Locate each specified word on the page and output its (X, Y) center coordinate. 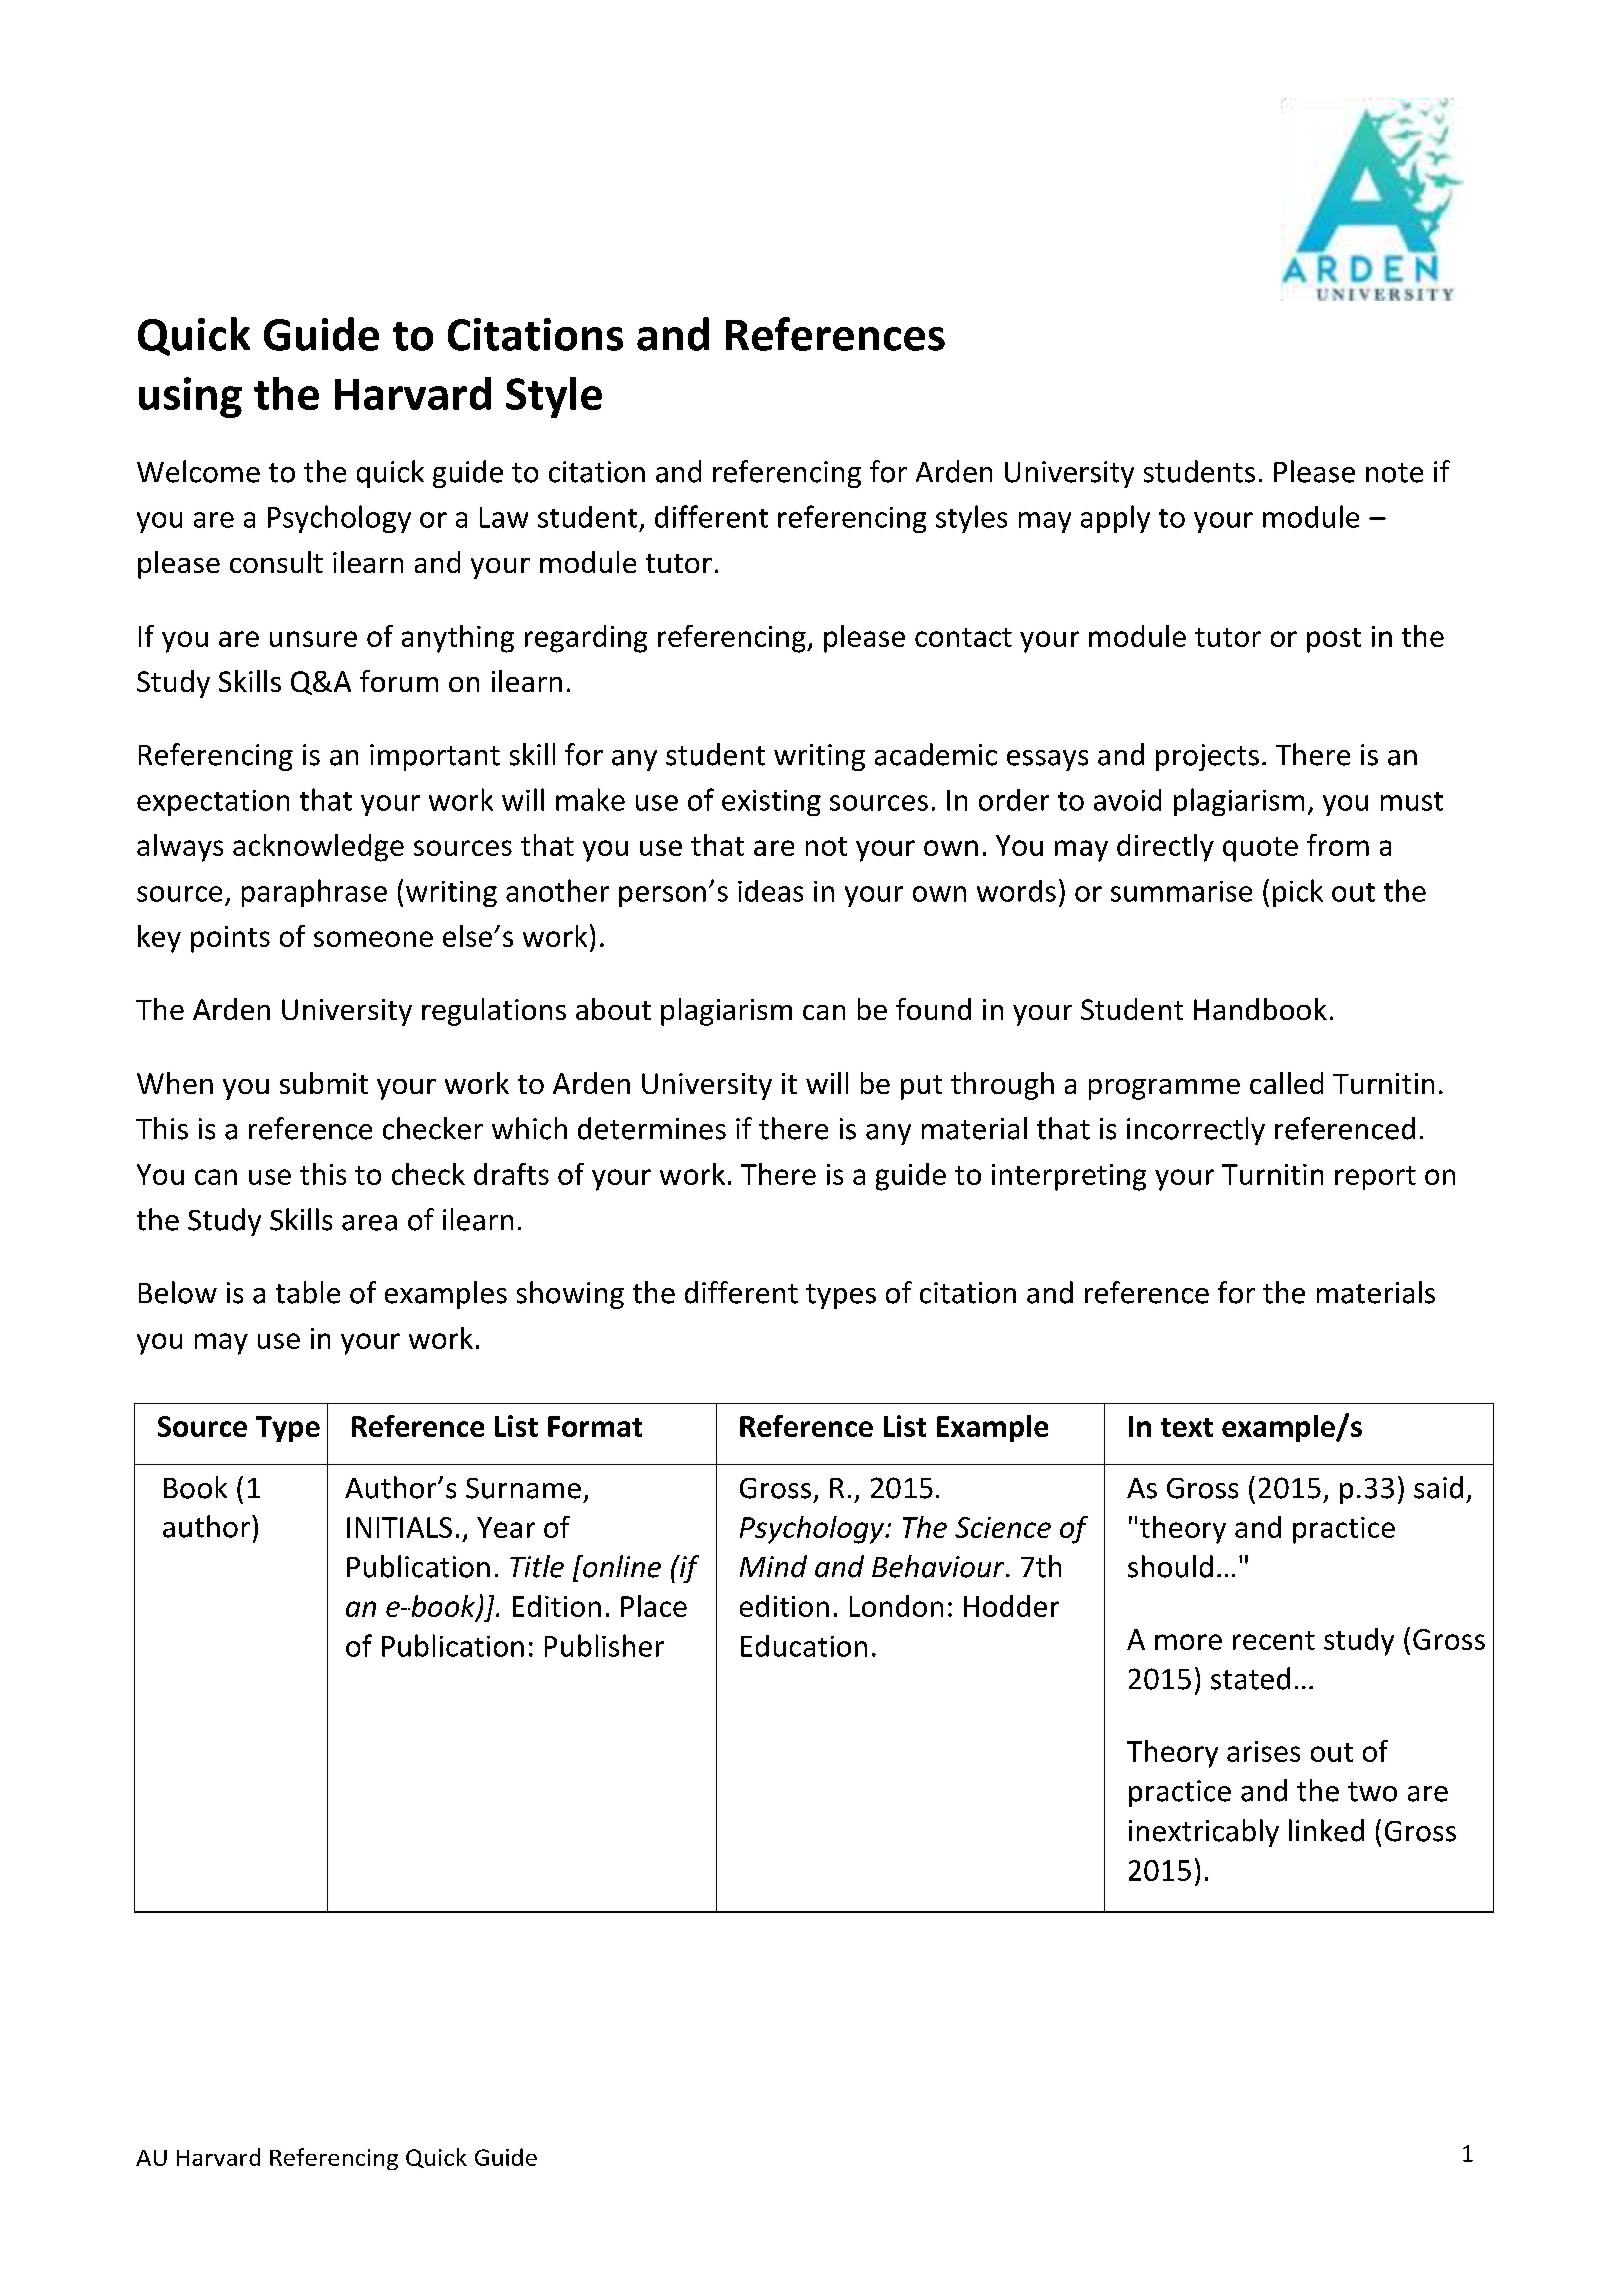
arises (1263, 1751)
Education (804, 1646)
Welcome (198, 471)
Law (504, 517)
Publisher (604, 1645)
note (1394, 473)
